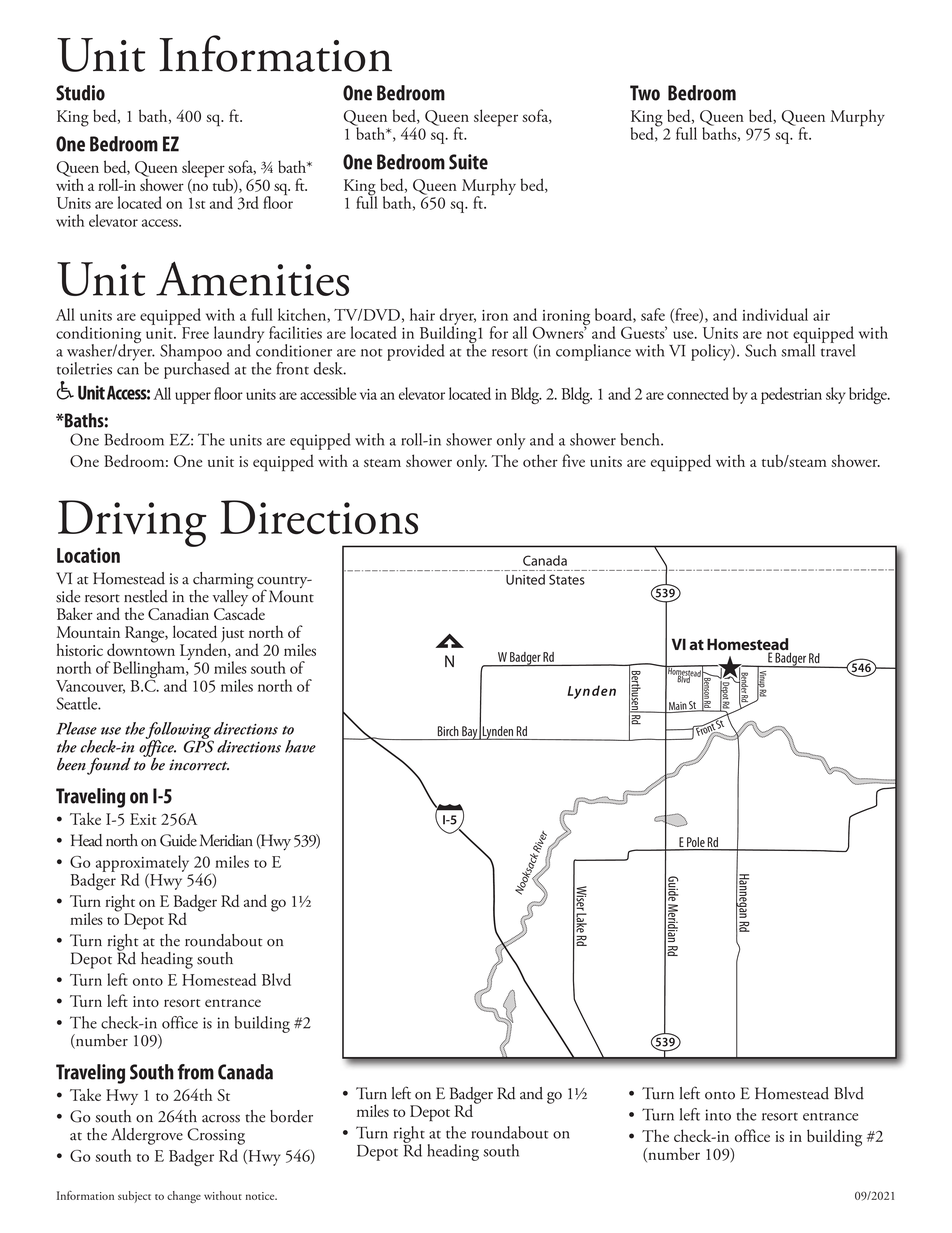 This screenshot has height=1233, width=952. Describe the element at coordinates (448, 731) in the screenshot. I see `Birch` at that location.
